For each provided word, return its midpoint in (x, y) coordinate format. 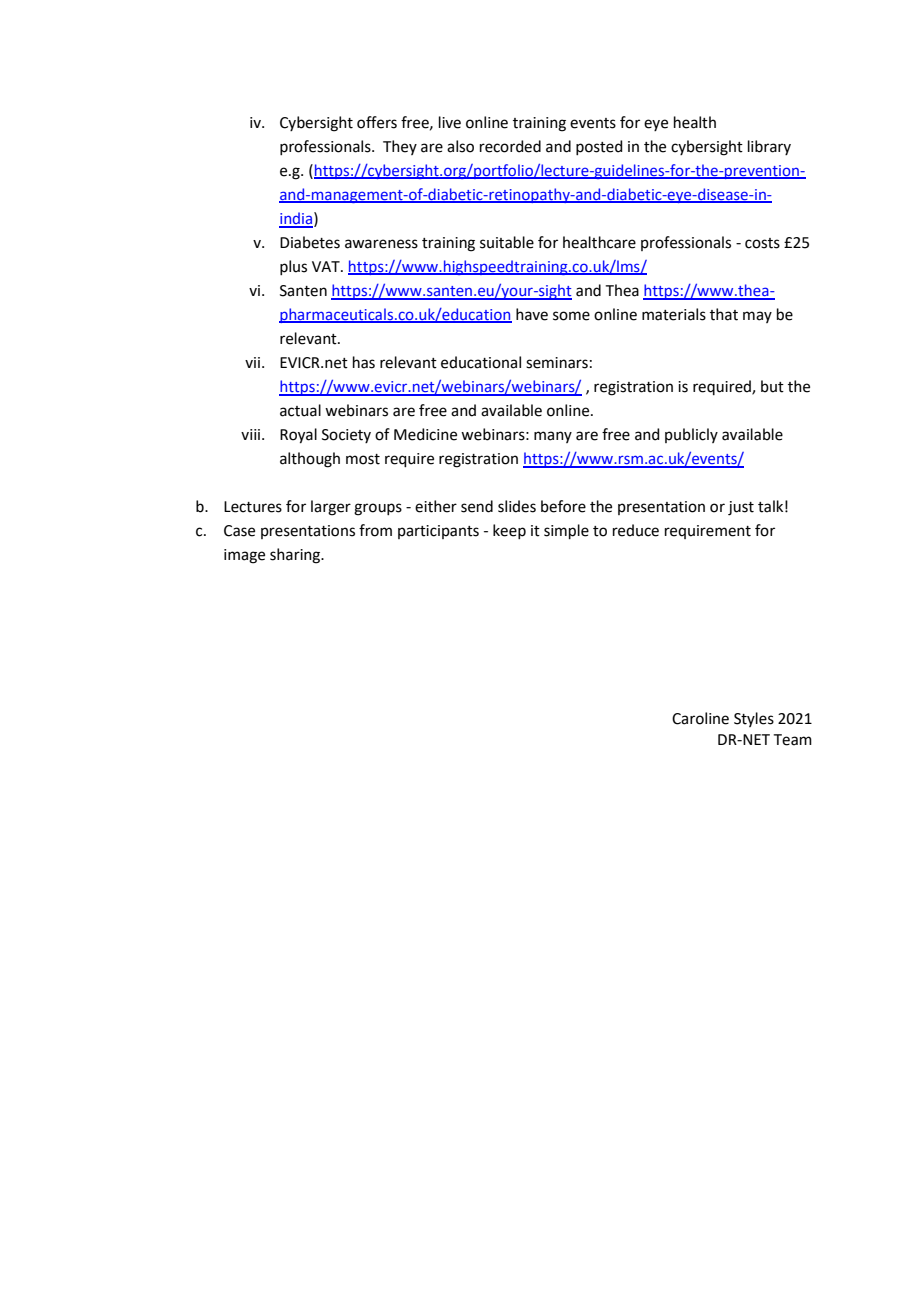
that (724, 314)
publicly (691, 435)
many (553, 437)
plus (293, 267)
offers (377, 122)
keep (509, 531)
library (769, 147)
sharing (296, 556)
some (571, 316)
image (244, 556)
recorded (510, 146)
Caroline (700, 718)
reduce (636, 530)
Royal (298, 436)
